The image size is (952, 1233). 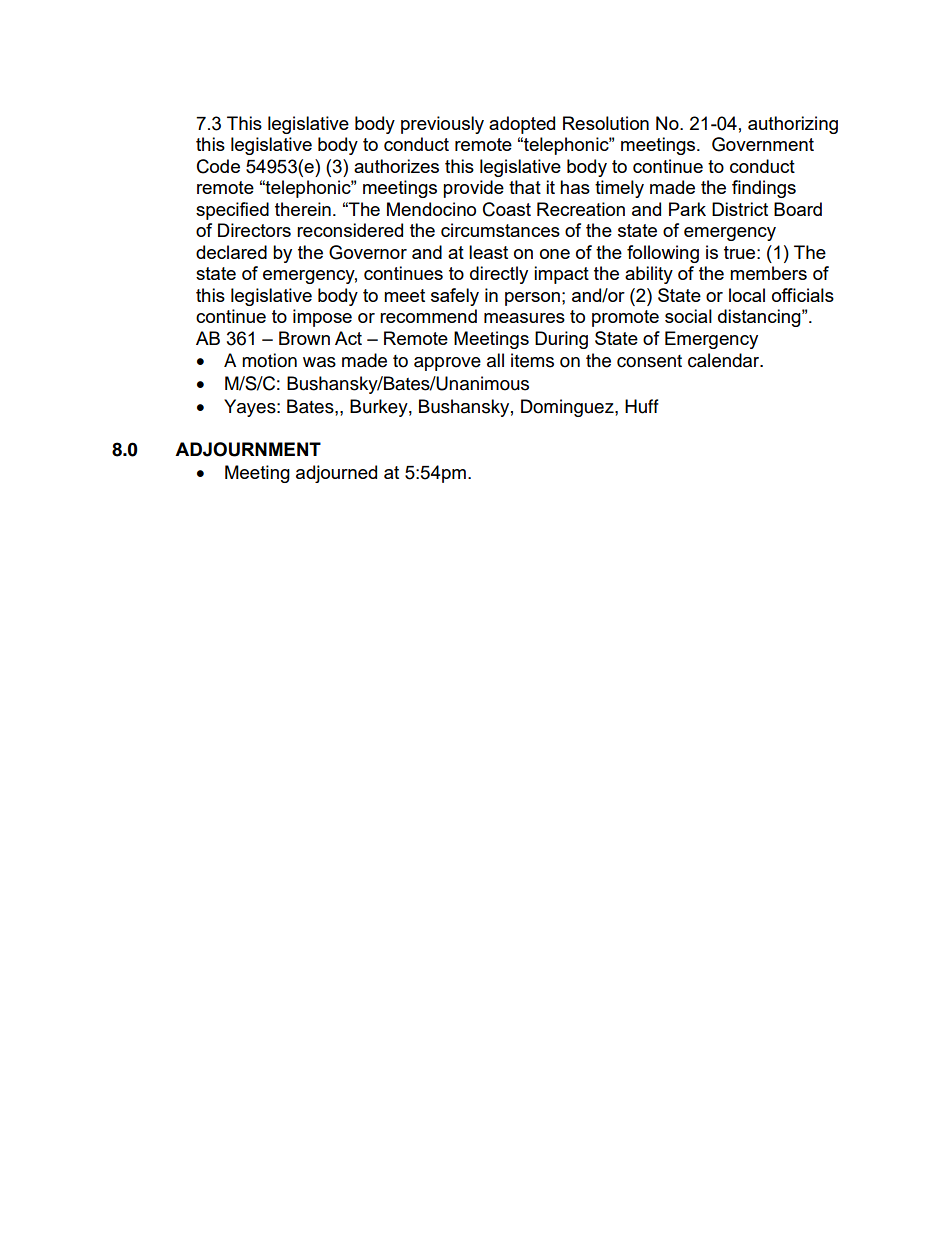 I want to click on therein, so click(x=303, y=209).
